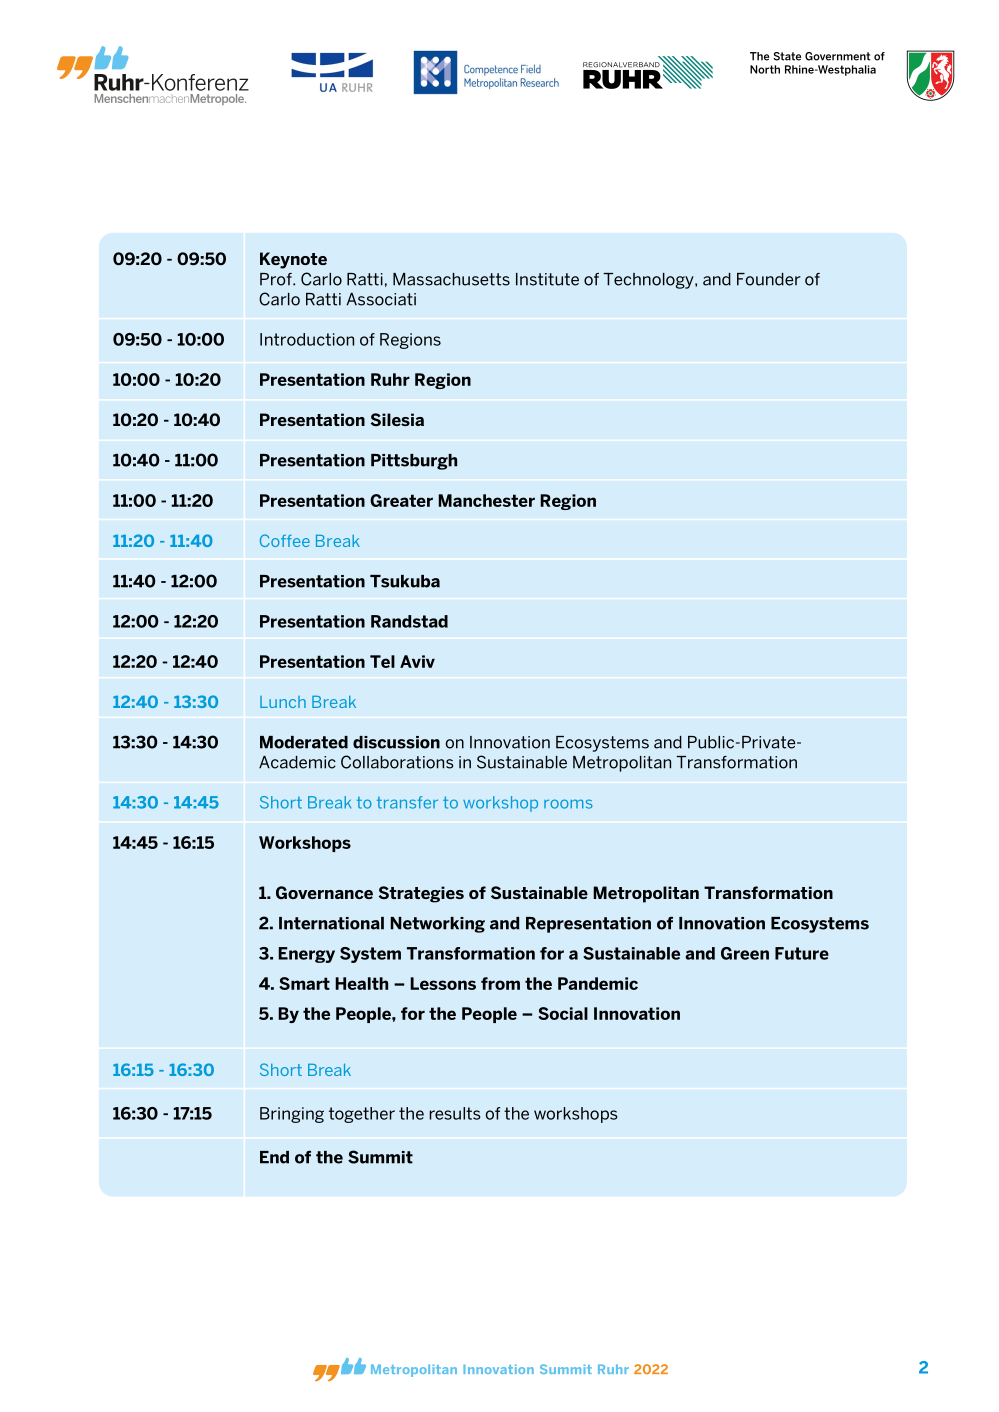 The image size is (999, 1412). I want to click on Coffee, so click(285, 540).
